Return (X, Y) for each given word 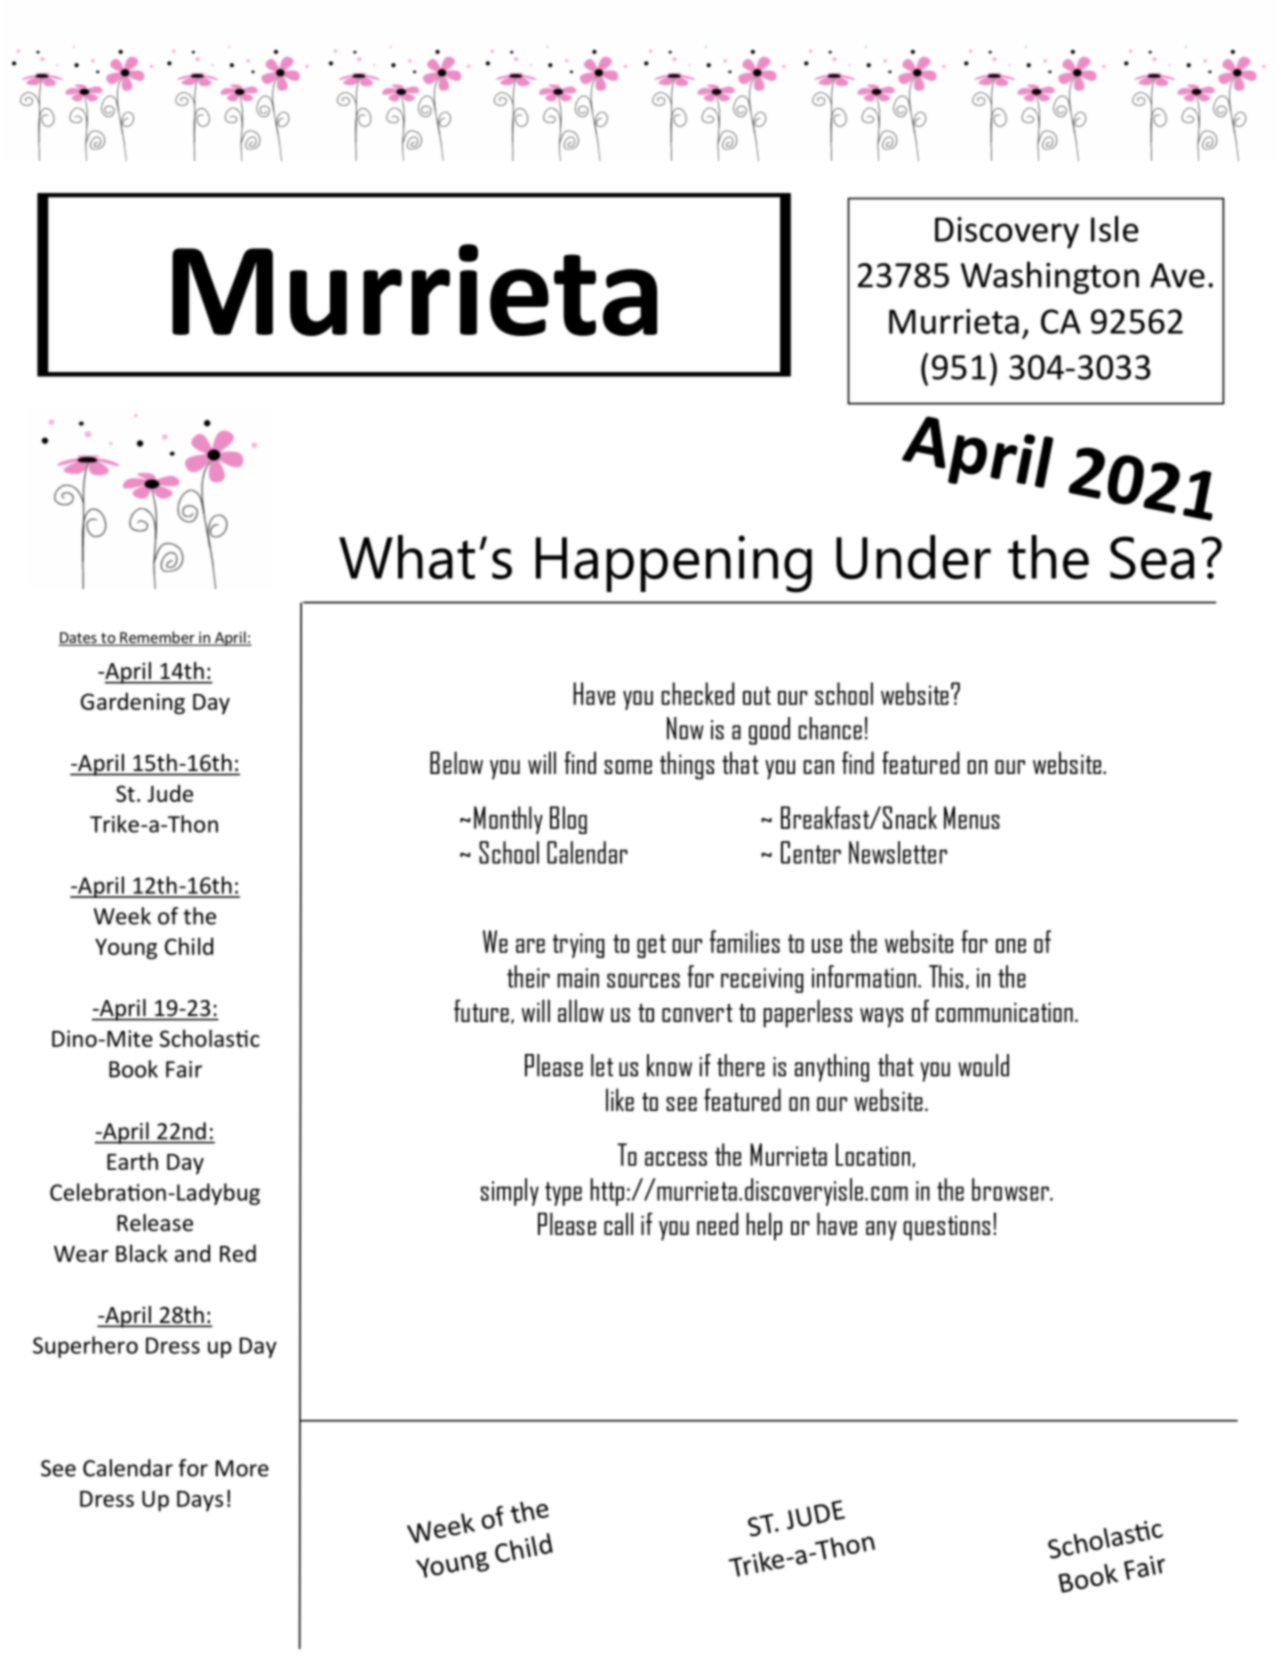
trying (578, 945)
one (1011, 946)
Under (913, 557)
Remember (157, 638)
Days (200, 1501)
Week (122, 916)
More (242, 1468)
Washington (1050, 277)
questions (946, 1228)
